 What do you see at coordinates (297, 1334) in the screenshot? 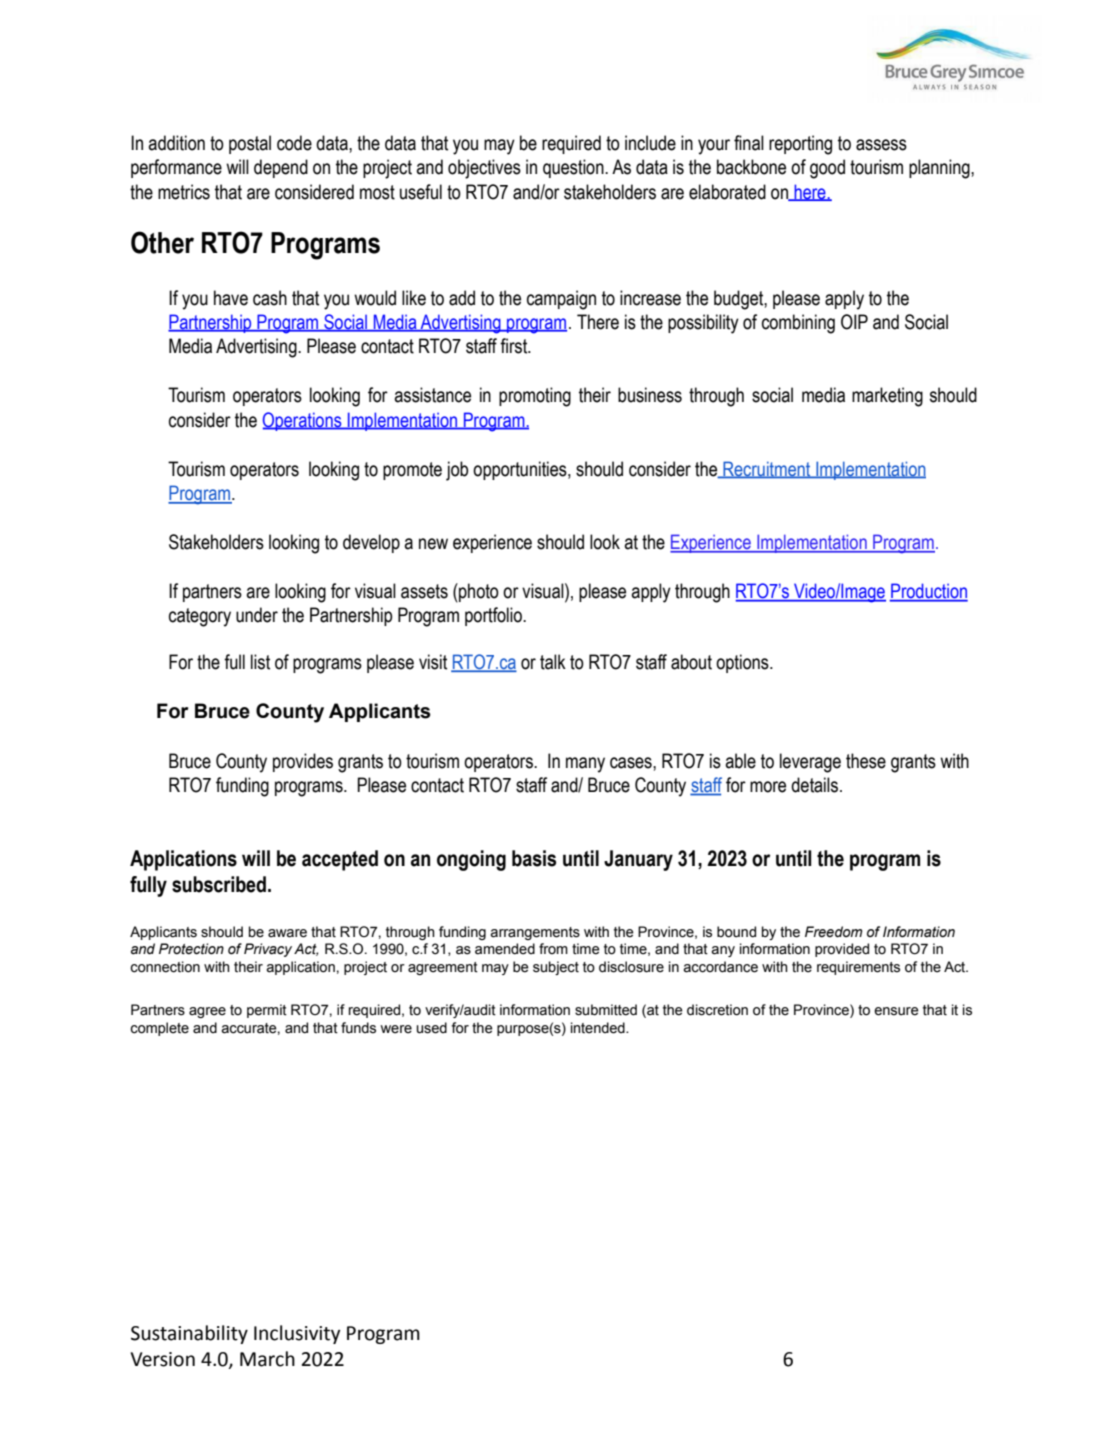
I see `Inclusivity` at bounding box center [297, 1334].
